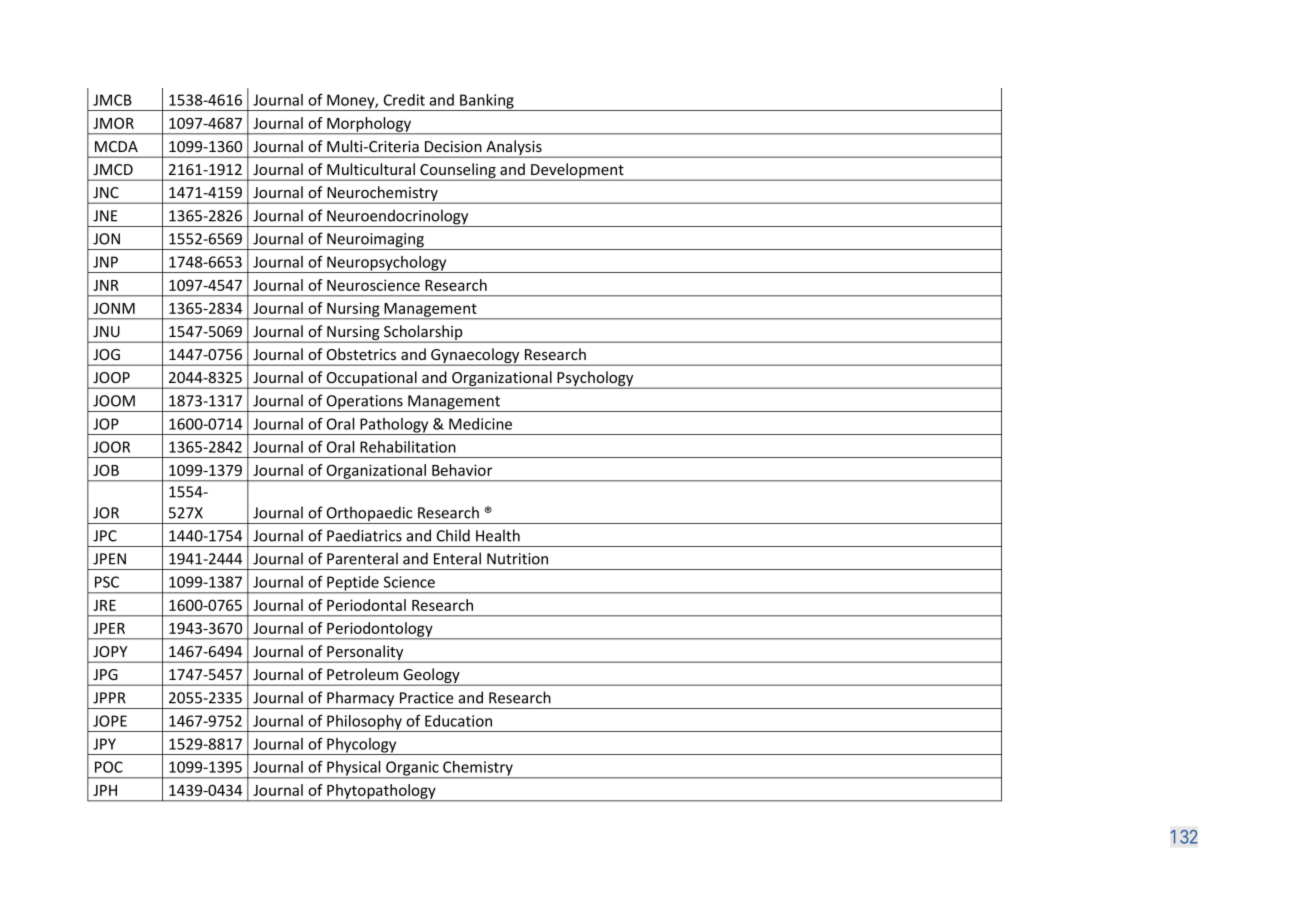 Image resolution: width=1308 pixels, height=924 pixels. Describe the element at coordinates (514, 149) in the screenshot. I see `Analysis` at that location.
